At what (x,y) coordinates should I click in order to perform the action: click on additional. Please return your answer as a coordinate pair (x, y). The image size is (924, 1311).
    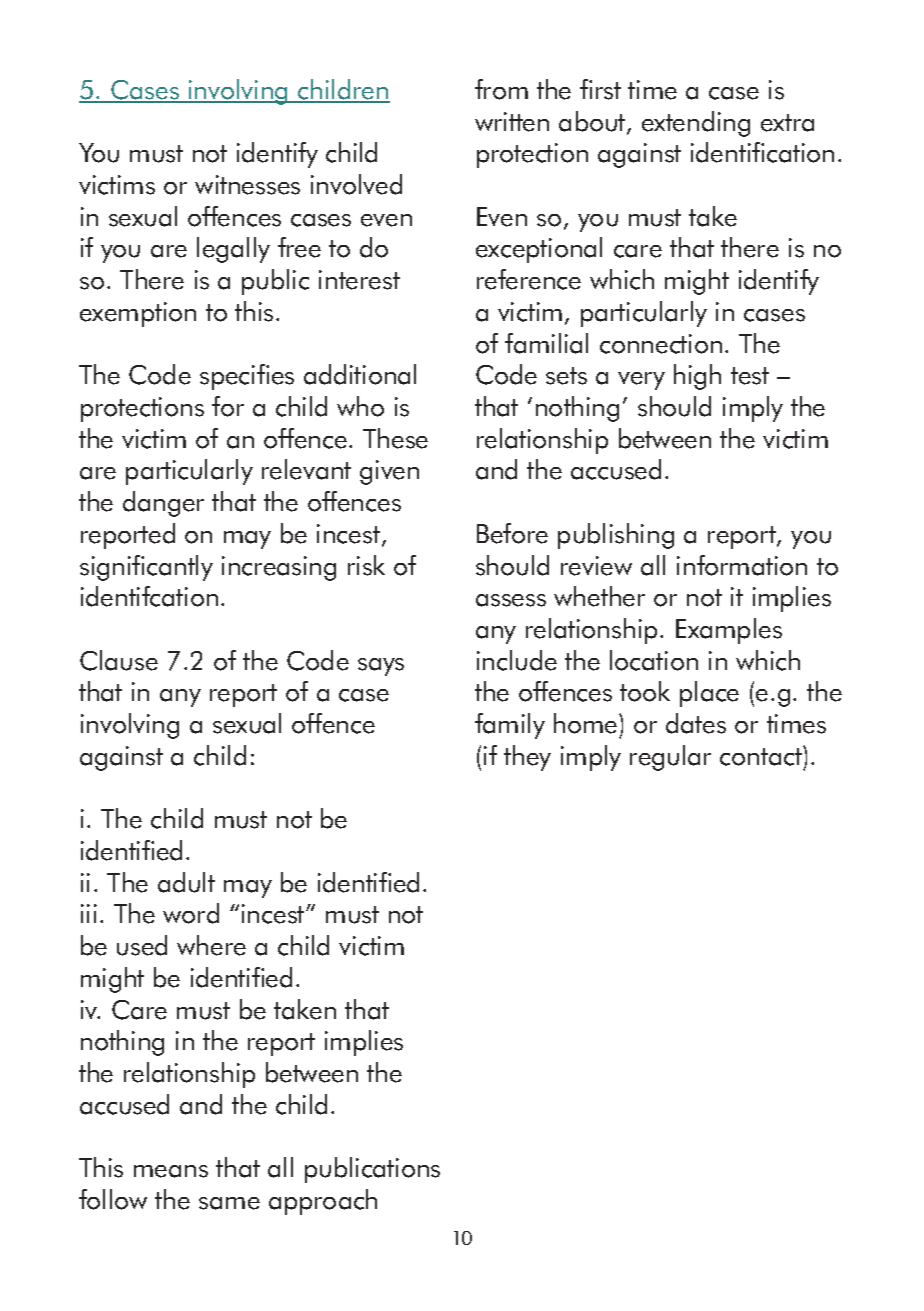
    Looking at the image, I should click on (360, 374).
